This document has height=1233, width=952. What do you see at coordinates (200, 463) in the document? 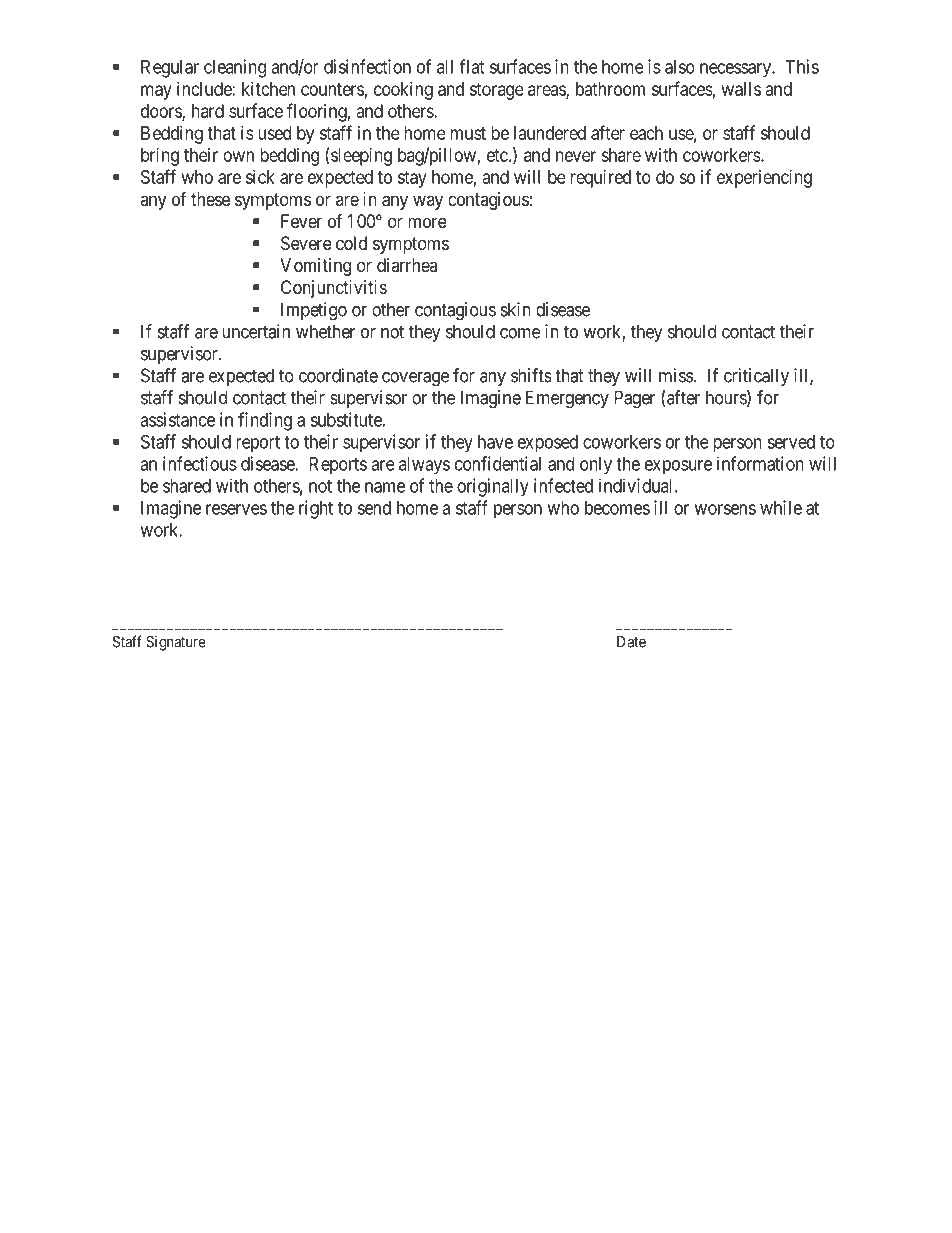
I see `infectious` at bounding box center [200, 463].
